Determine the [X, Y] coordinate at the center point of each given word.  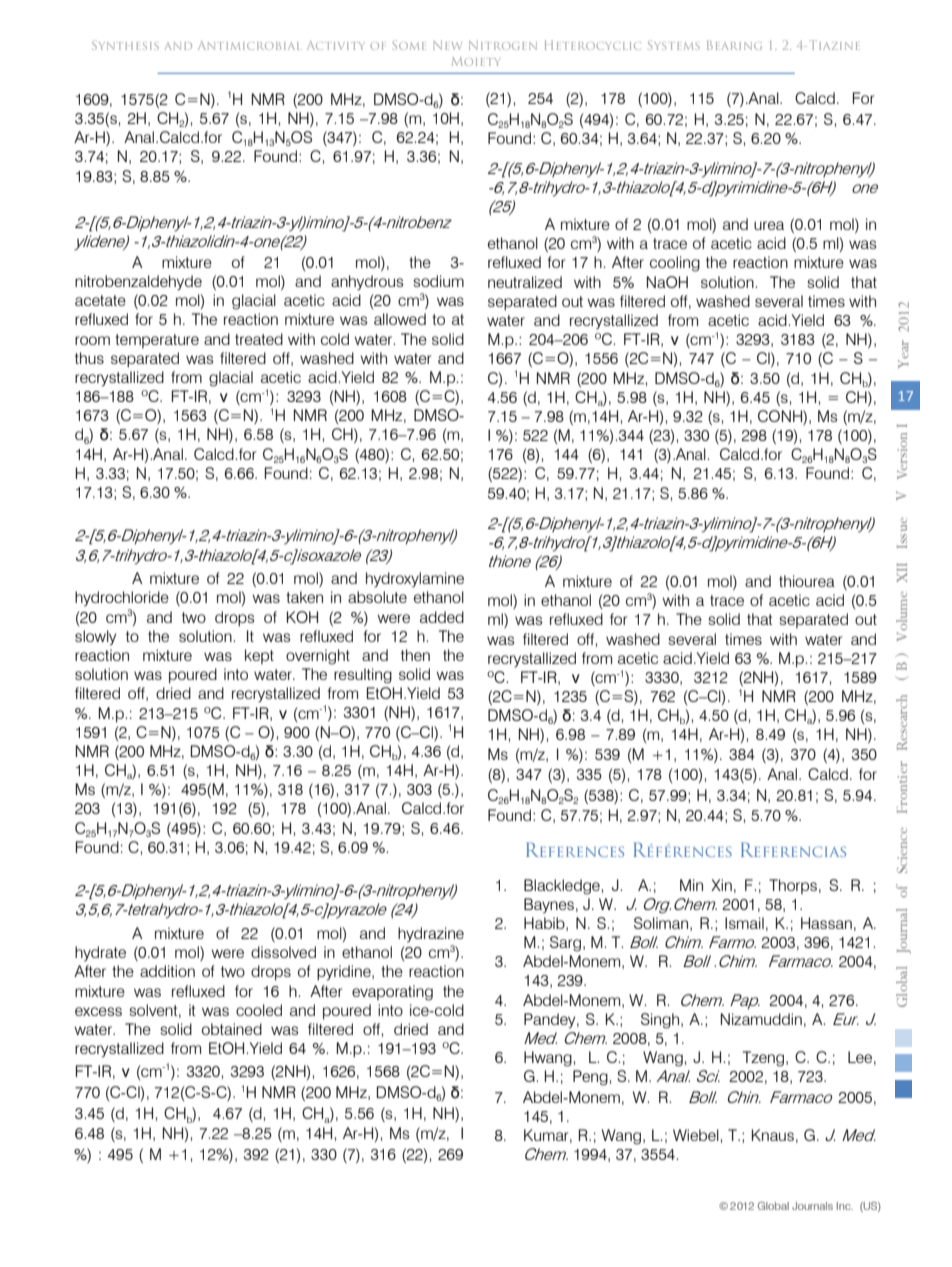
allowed [400, 319]
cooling [675, 264]
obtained [232, 1029]
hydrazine [431, 935]
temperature [157, 341]
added [442, 617]
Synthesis [125, 45]
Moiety [475, 61]
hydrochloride [122, 599]
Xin [721, 885]
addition [167, 971]
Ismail [744, 923]
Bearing [734, 45]
